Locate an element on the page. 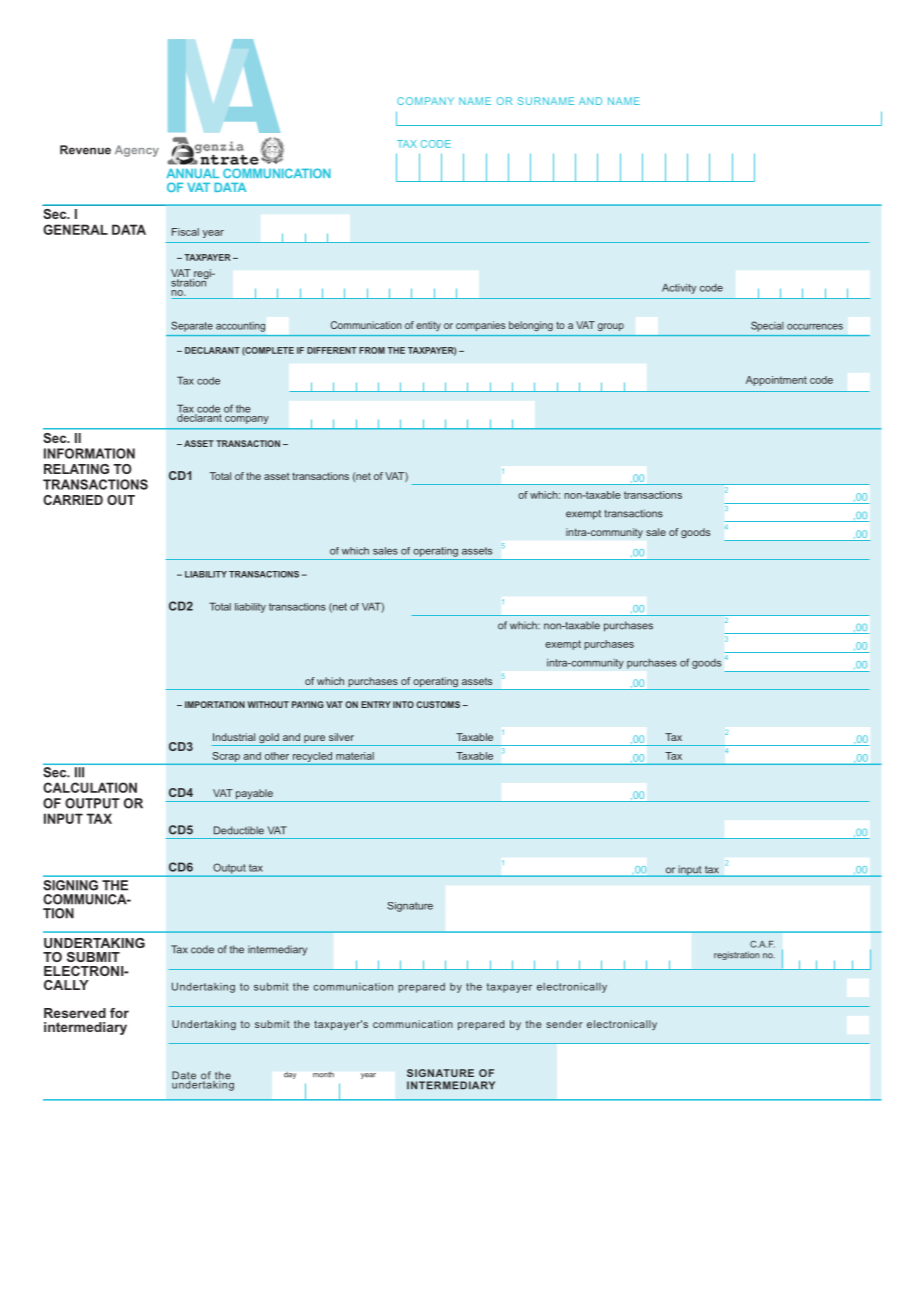 The image size is (924, 1308). RELATING is located at coordinates (76, 469).
